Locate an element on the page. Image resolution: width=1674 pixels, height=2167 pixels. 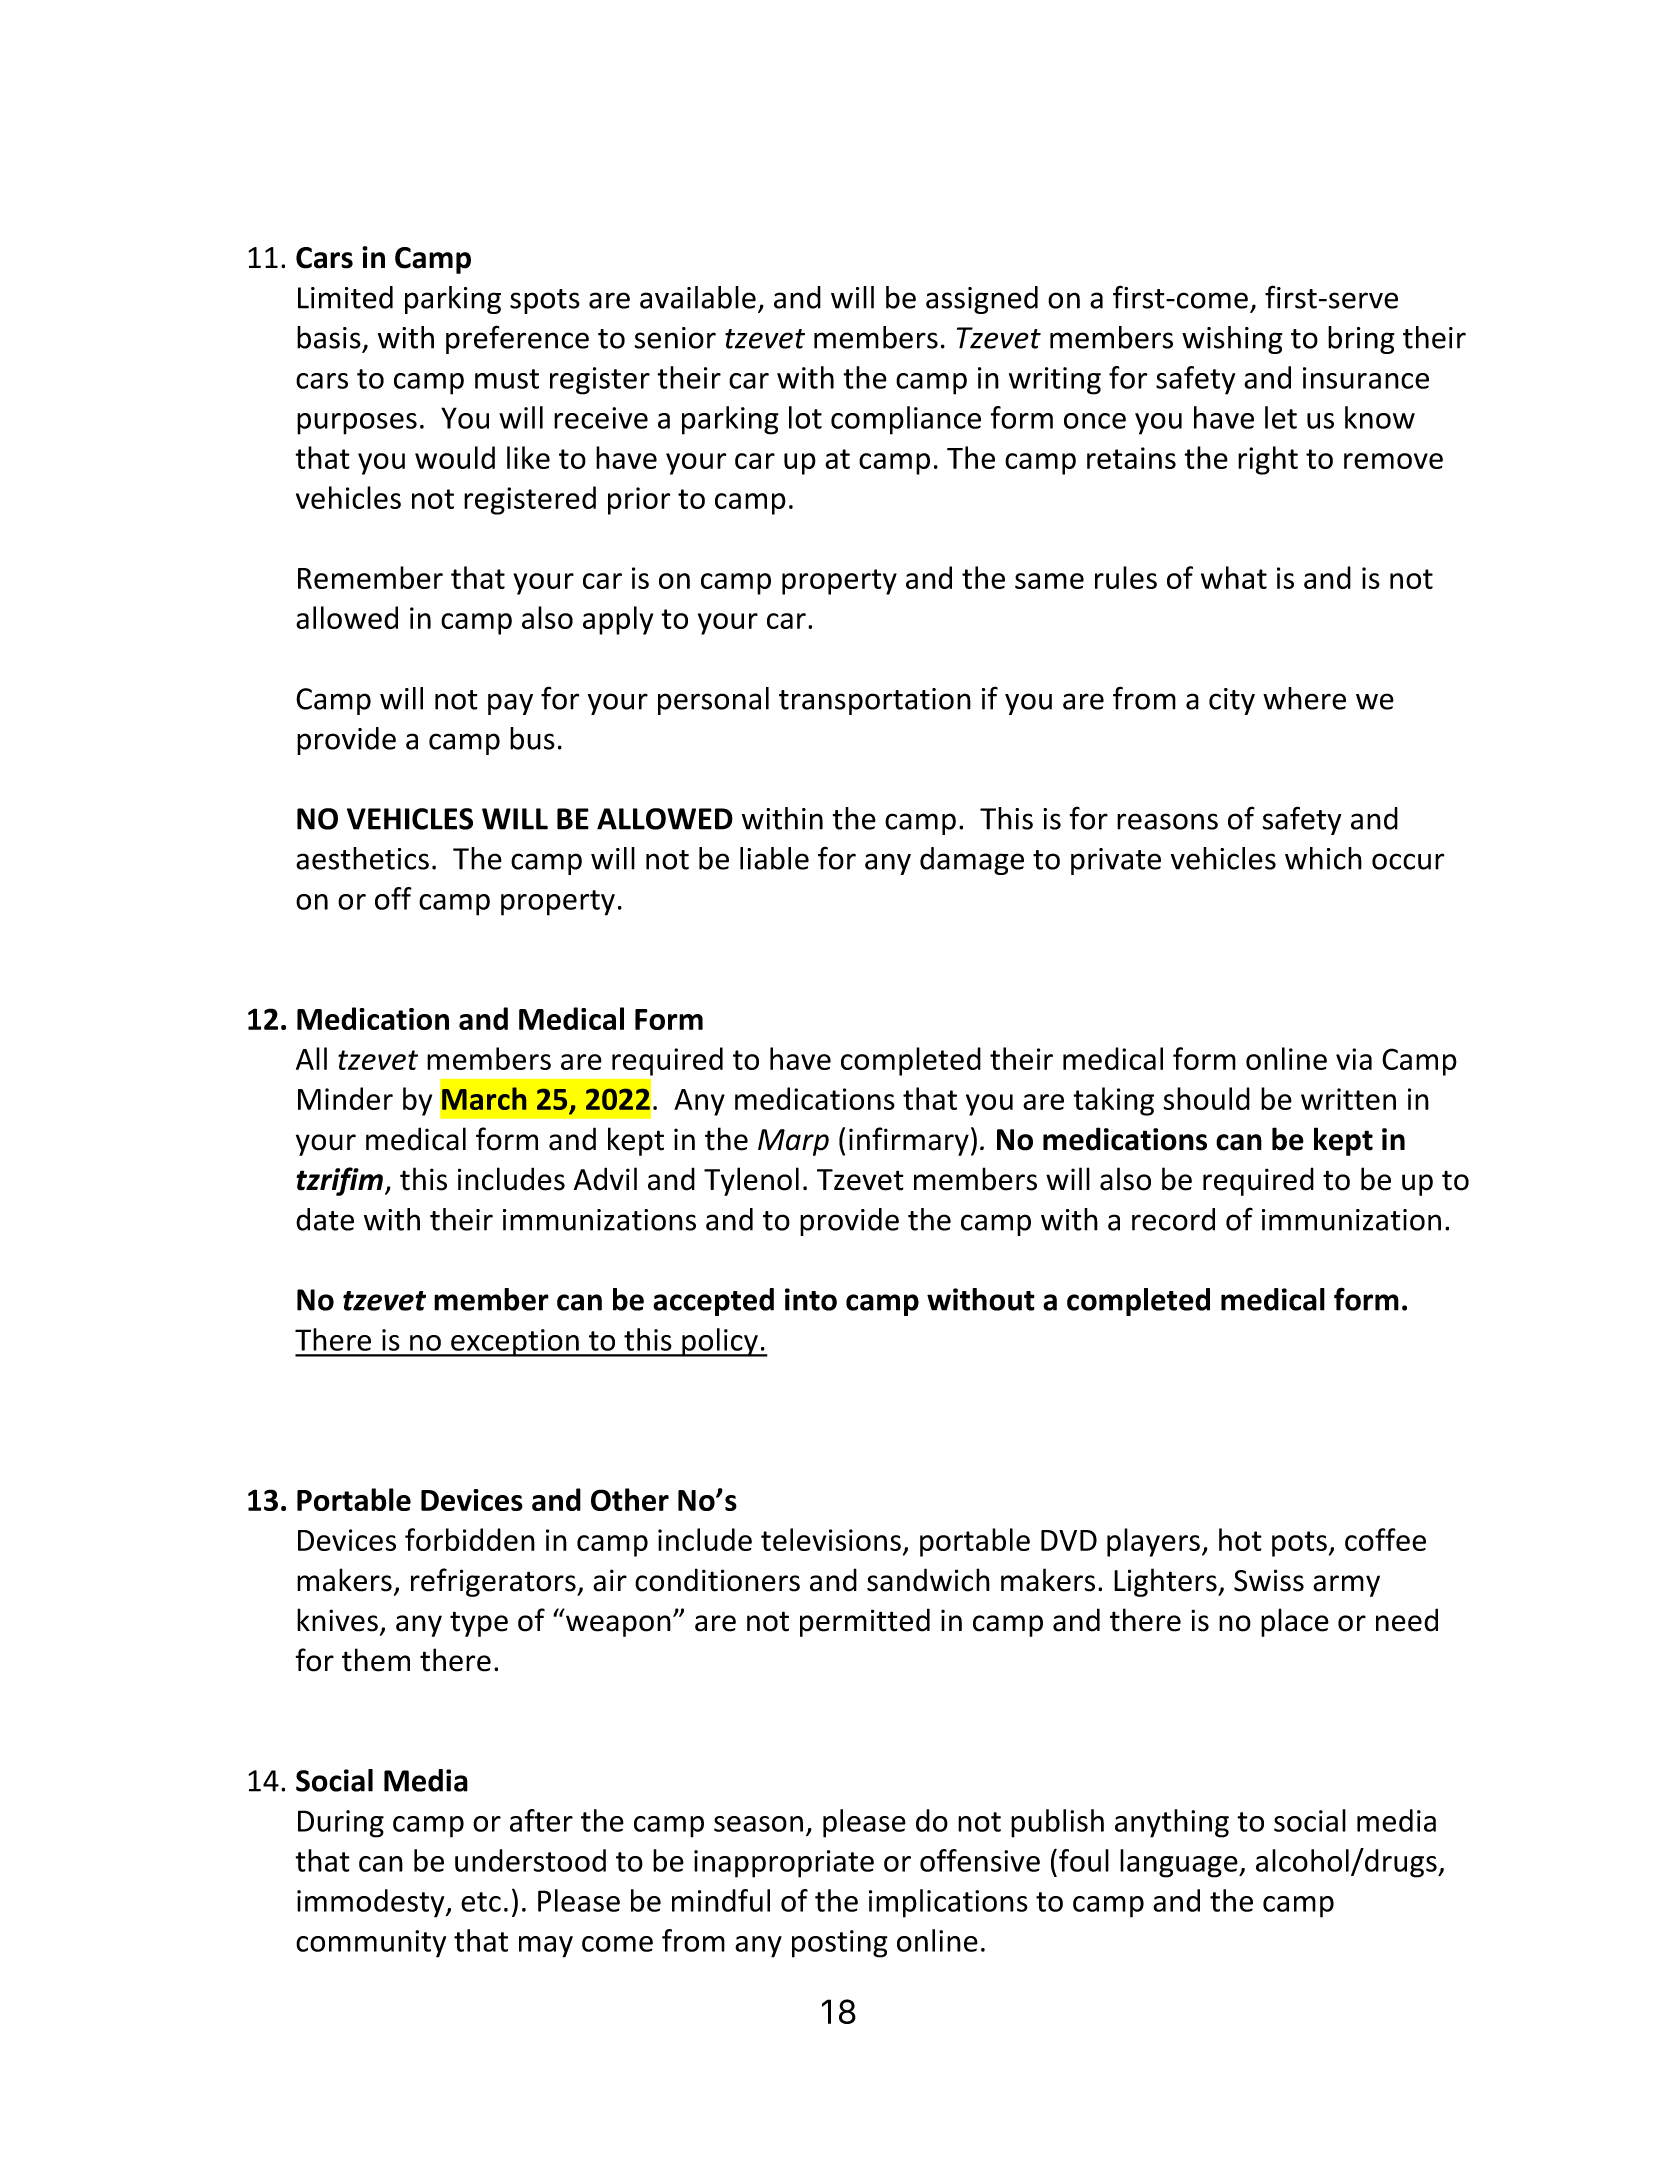
posting is located at coordinates (840, 1944).
